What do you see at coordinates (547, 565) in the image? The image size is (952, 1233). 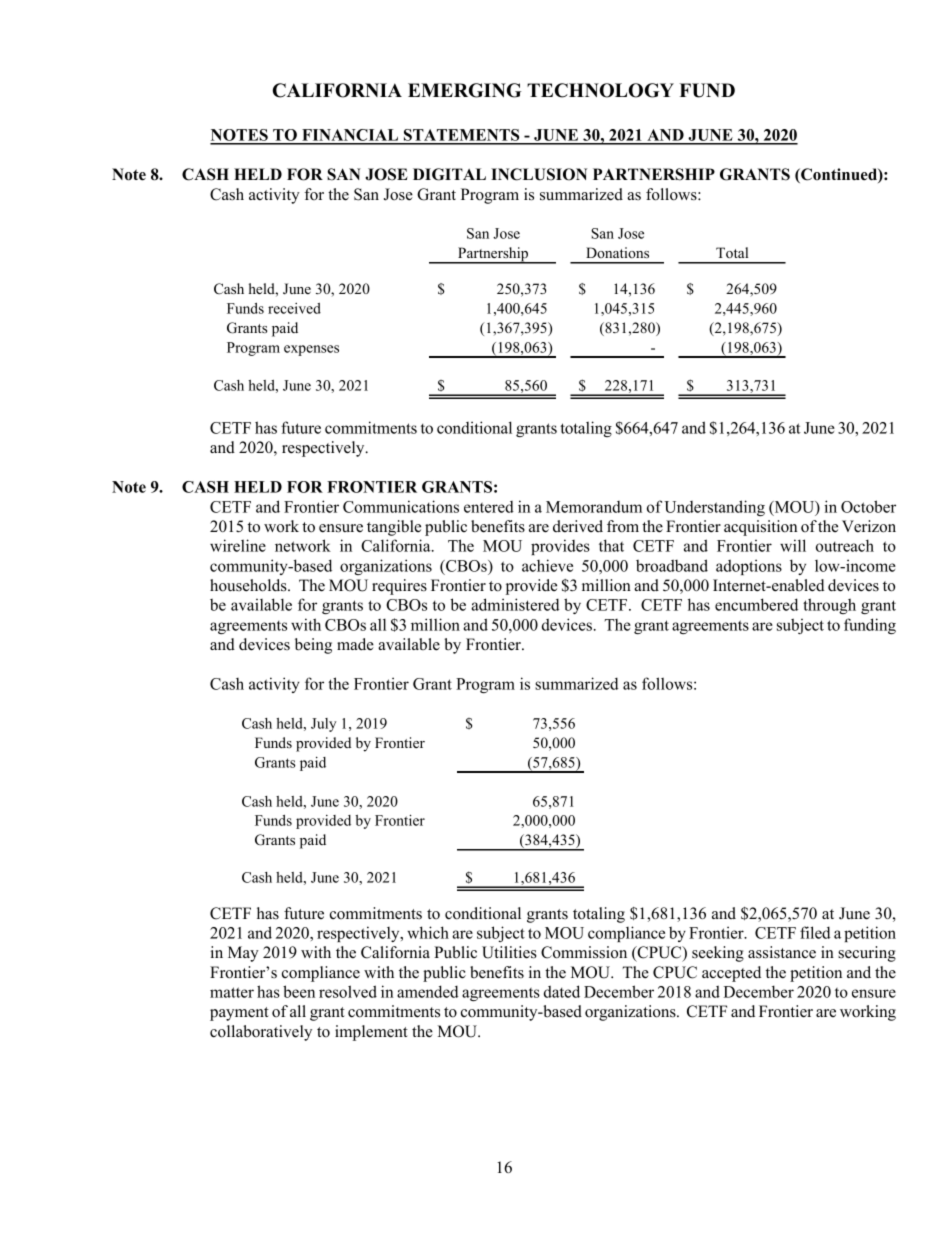 I see `achieve` at bounding box center [547, 565].
